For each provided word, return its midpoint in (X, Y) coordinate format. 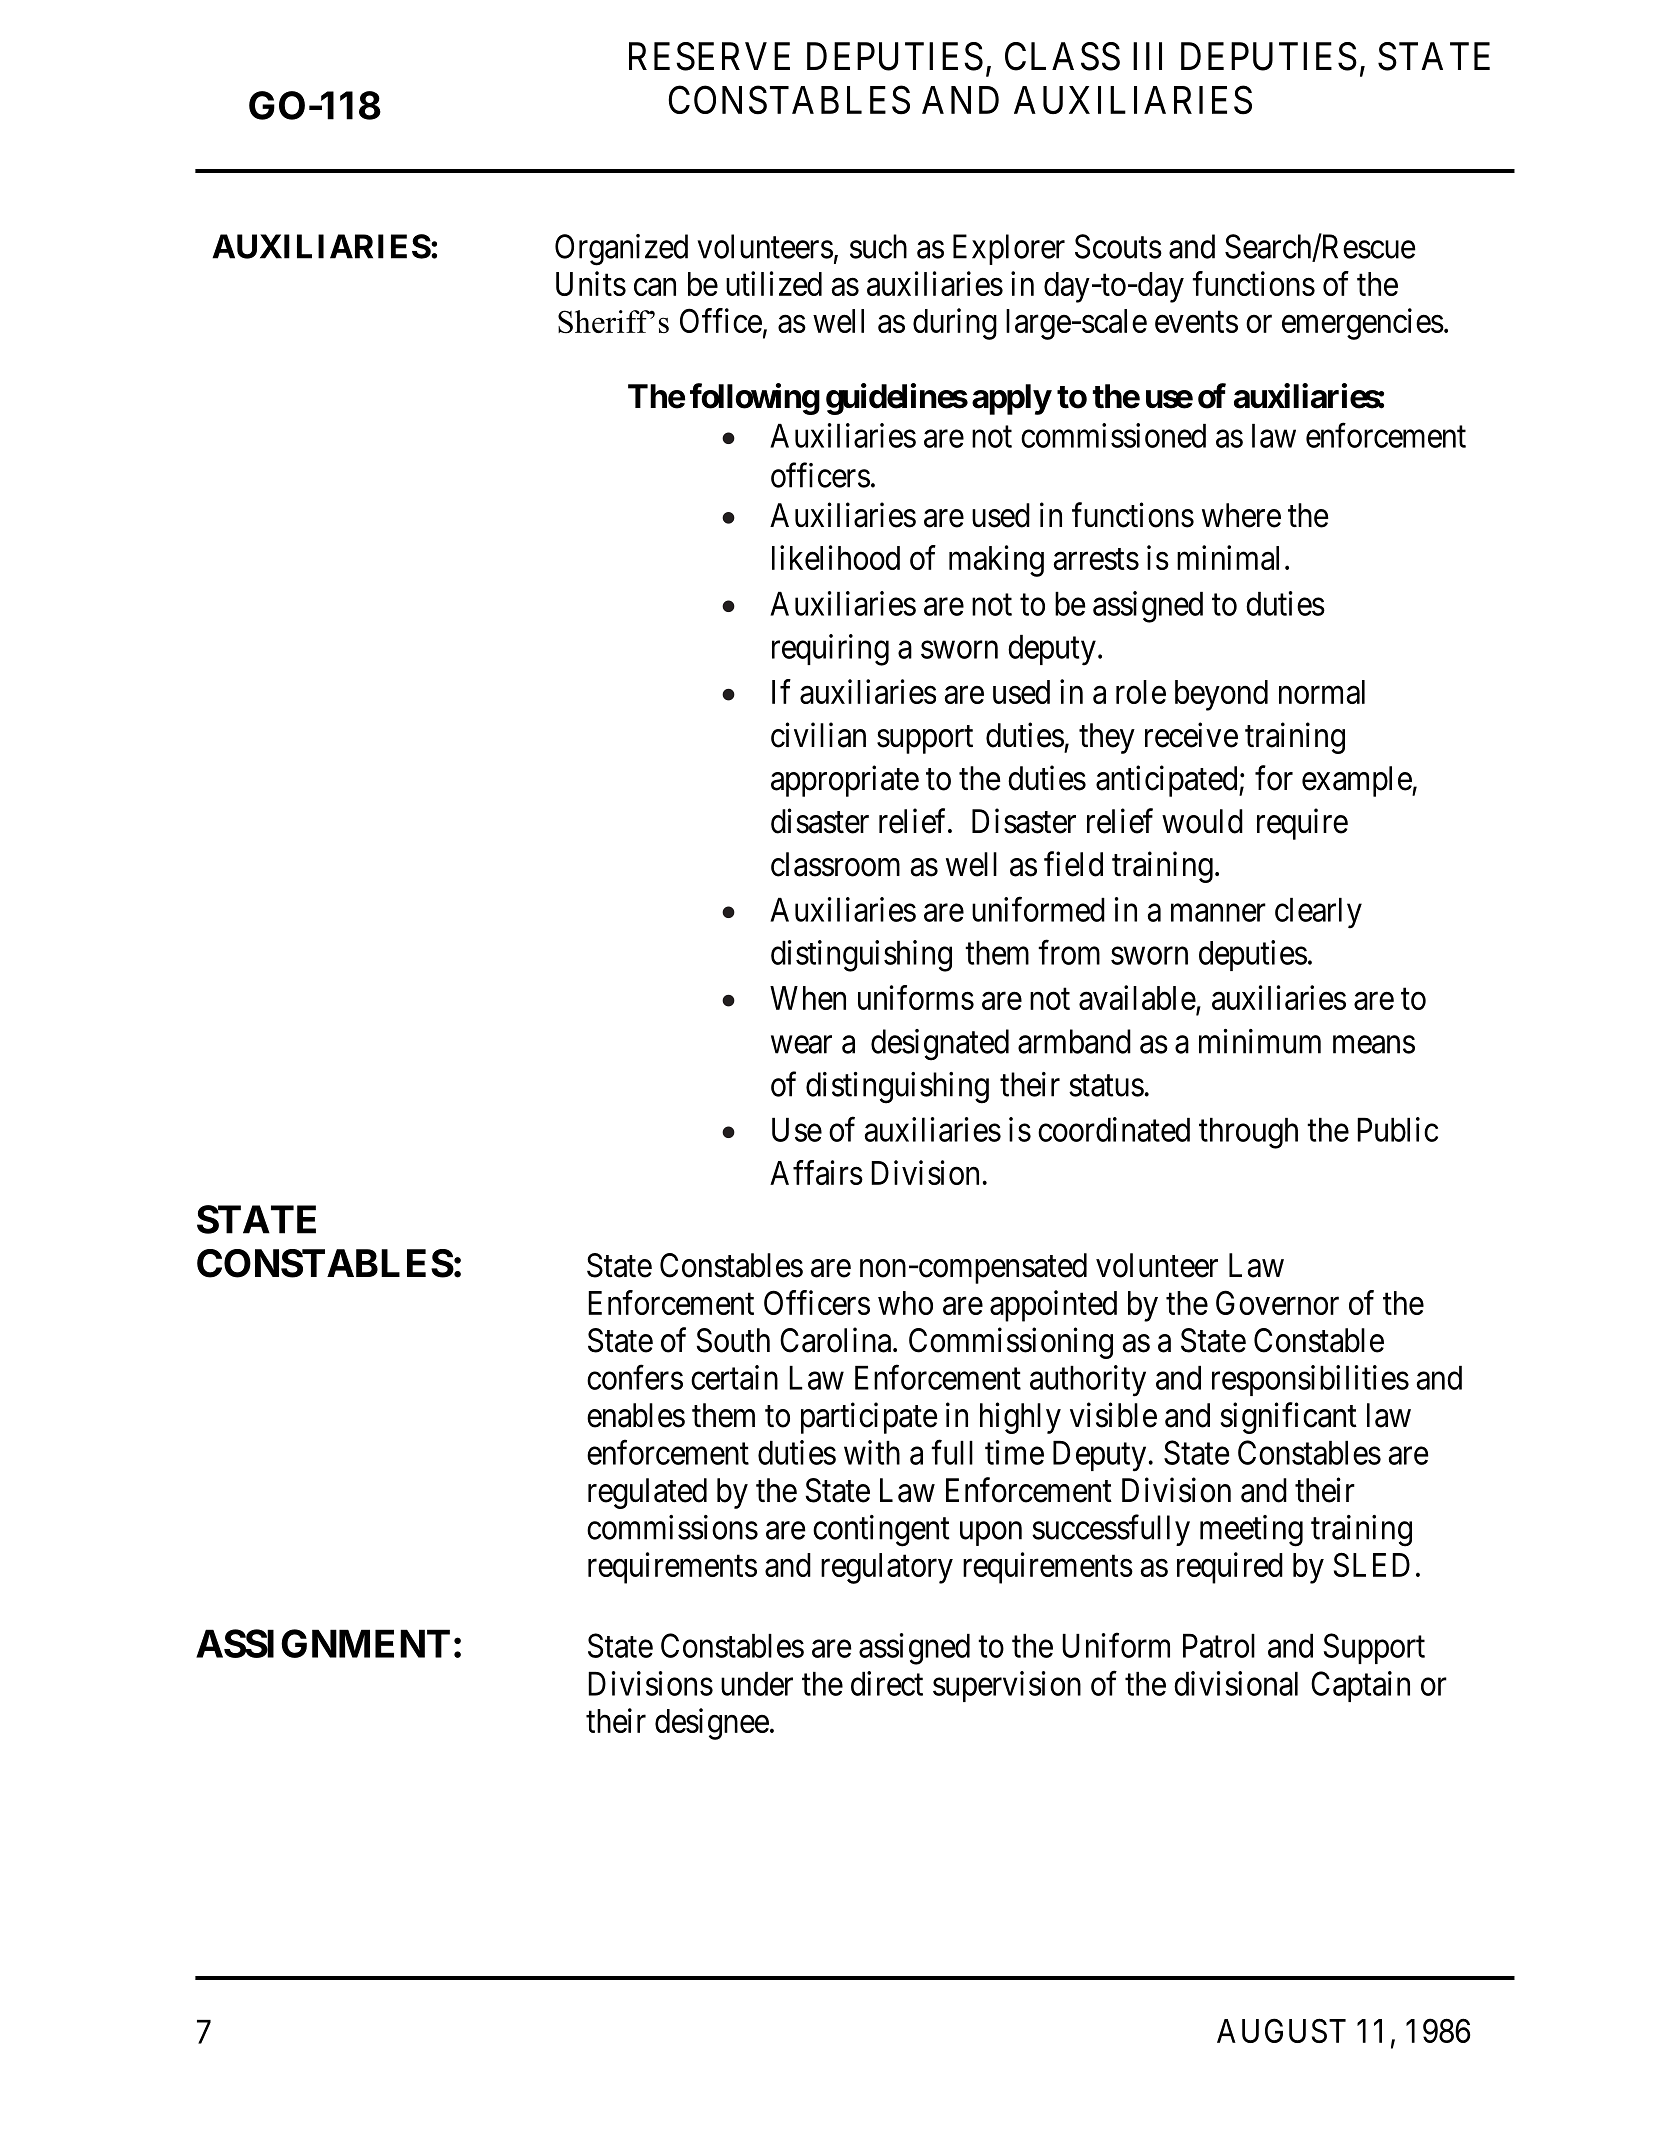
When (808, 998)
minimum (1260, 1041)
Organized (621, 250)
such (878, 246)
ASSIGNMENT (323, 1643)
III (1147, 56)
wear (801, 1045)
